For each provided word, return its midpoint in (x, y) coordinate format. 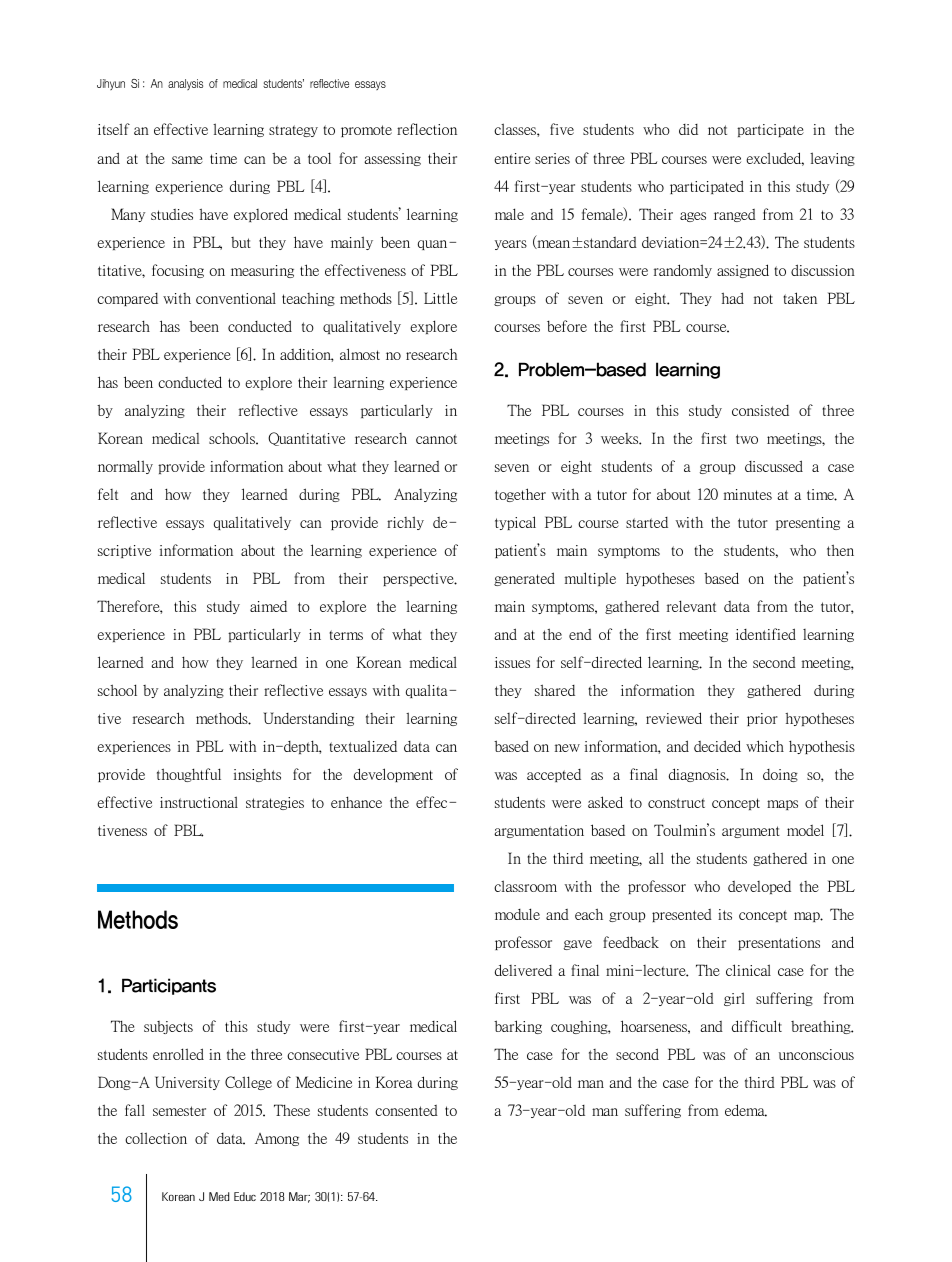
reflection (427, 129)
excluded (775, 159)
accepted (554, 775)
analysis (185, 84)
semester (179, 1111)
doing (780, 775)
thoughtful (189, 775)
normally (125, 467)
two (747, 439)
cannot (436, 439)
